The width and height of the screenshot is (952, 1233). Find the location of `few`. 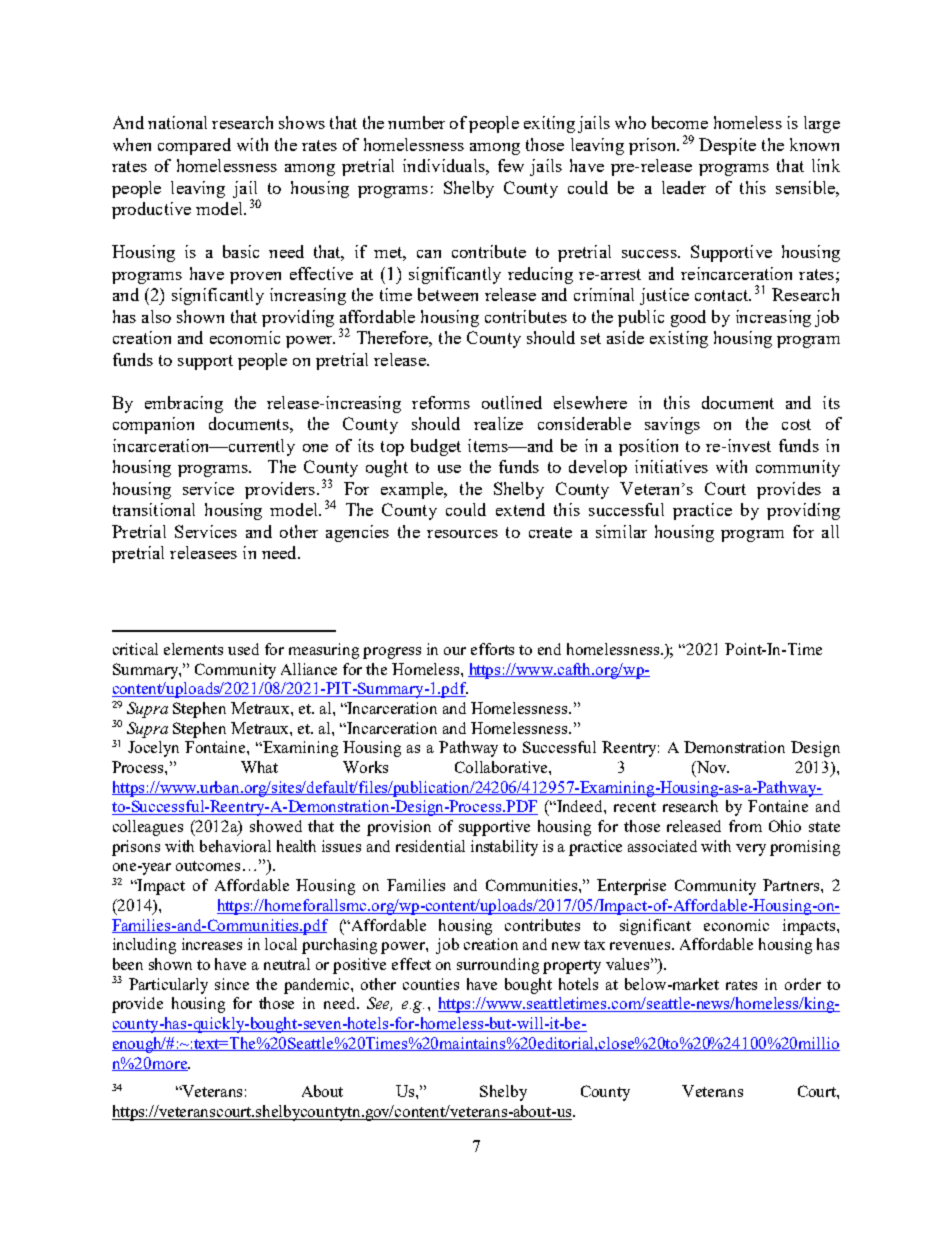

few is located at coordinates (511, 165).
